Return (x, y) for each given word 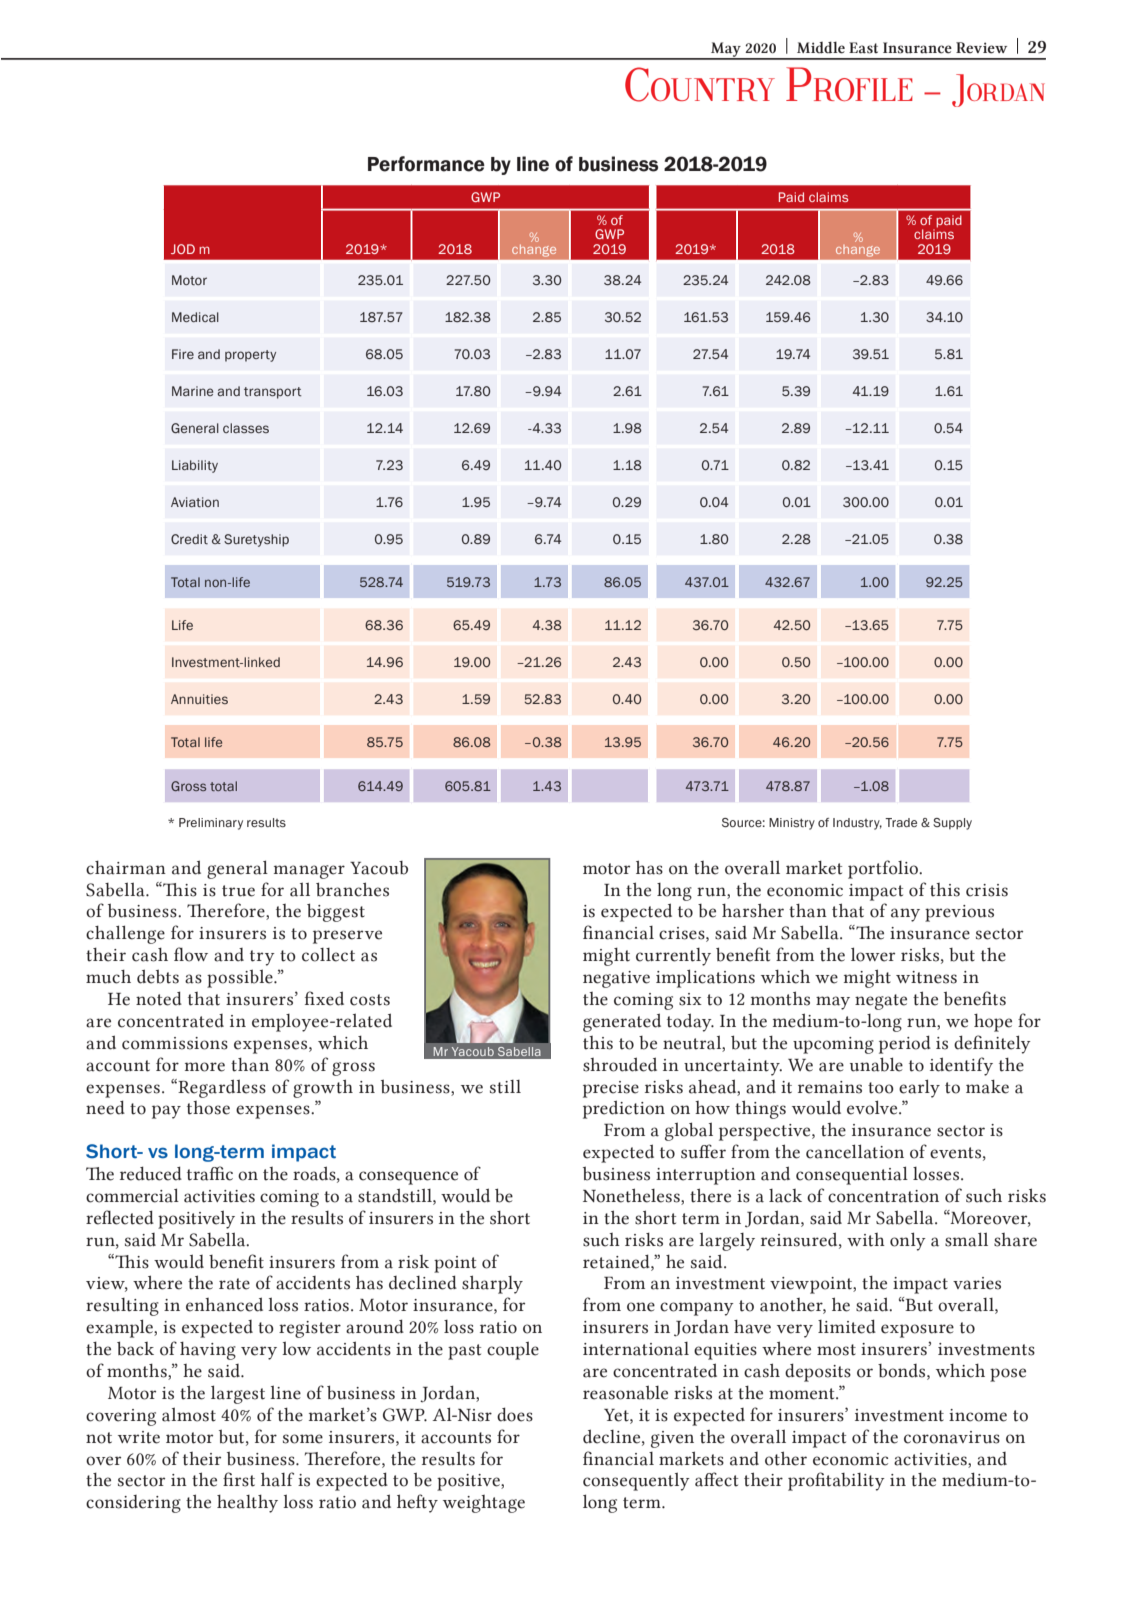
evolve (873, 1107)
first (239, 1479)
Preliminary (211, 824)
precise (611, 1089)
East (863, 48)
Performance (426, 164)
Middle (821, 47)
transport (273, 393)
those (208, 1108)
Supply (952, 824)
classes (246, 428)
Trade (901, 822)
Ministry (792, 824)
